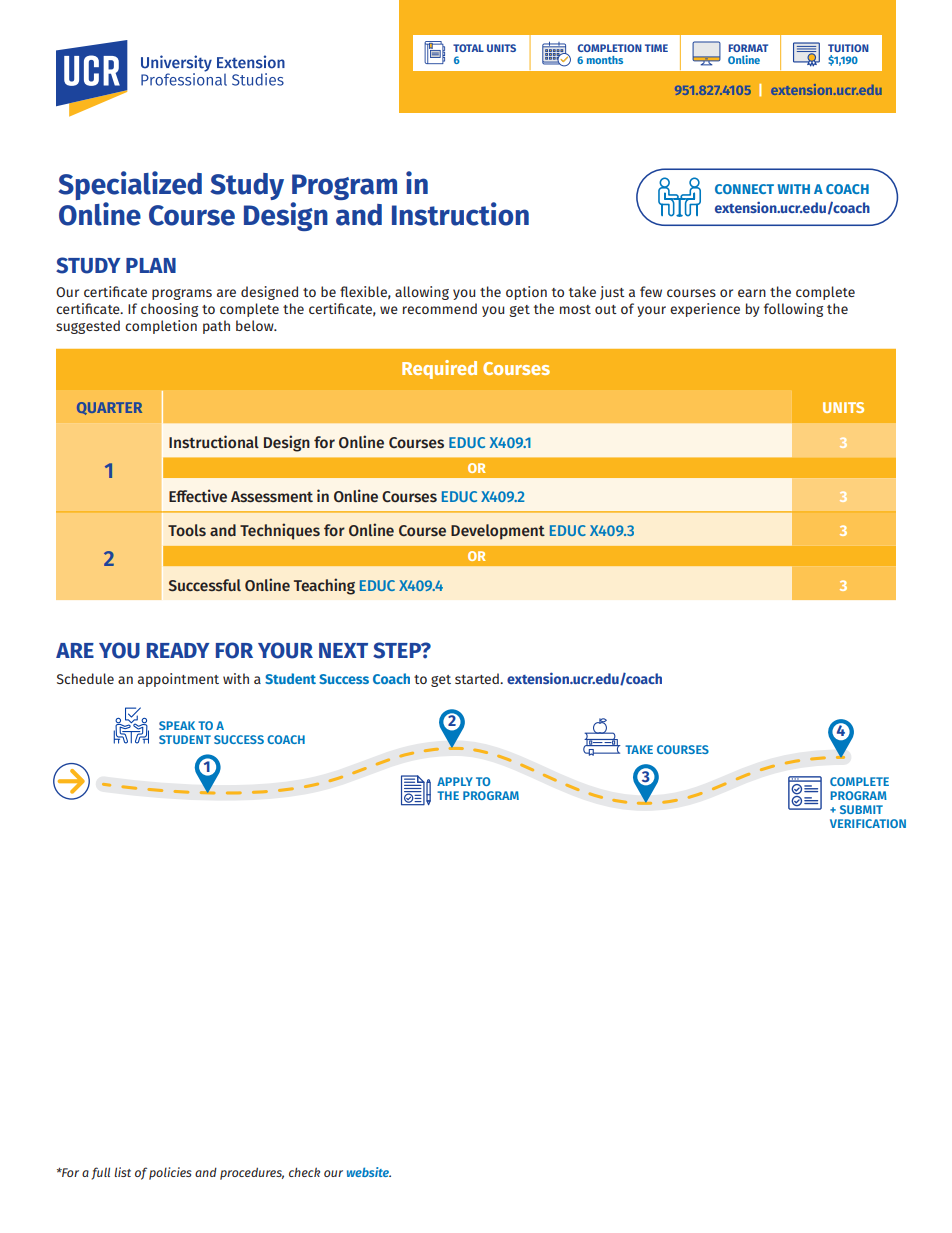  What do you see at coordinates (177, 725) in the screenshot?
I see `SPEAK` at bounding box center [177, 725].
